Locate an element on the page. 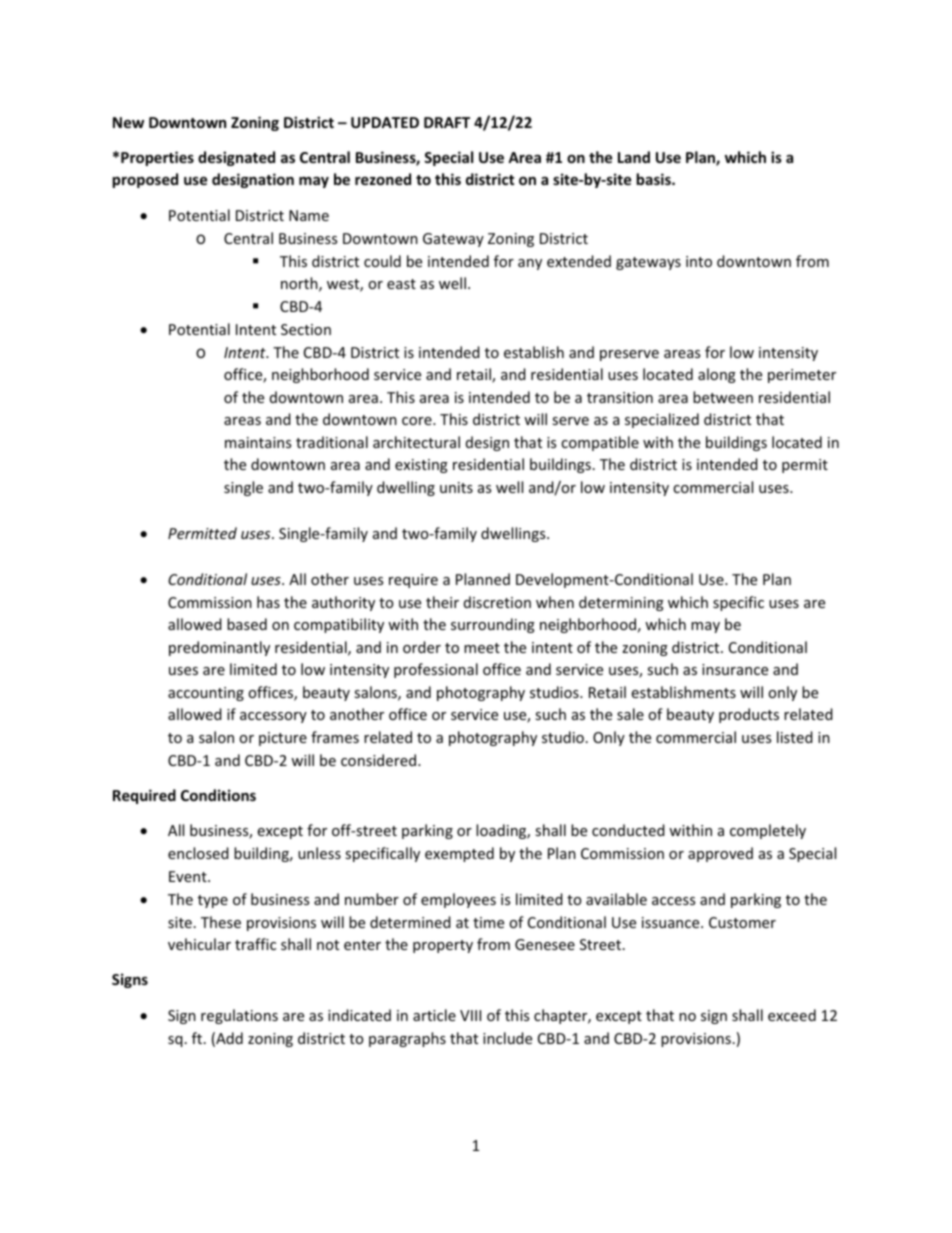 The width and height of the page is (952, 1233). regulations is located at coordinates (239, 1016).
